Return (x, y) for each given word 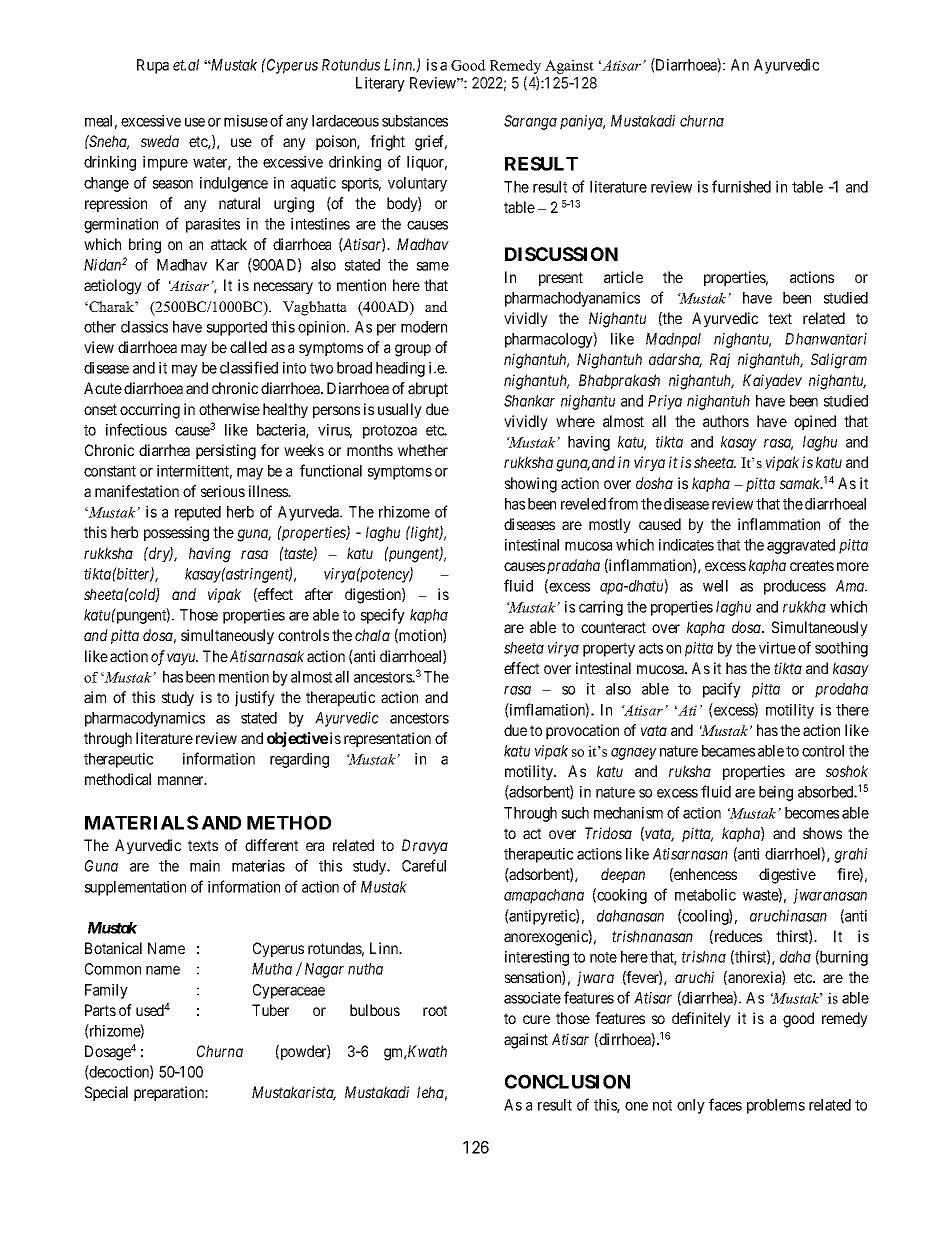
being (776, 793)
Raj (720, 360)
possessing (176, 534)
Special (106, 1093)
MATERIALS (141, 822)
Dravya (425, 846)
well (715, 586)
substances (415, 121)
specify (383, 616)
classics (144, 327)
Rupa (153, 66)
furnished (741, 186)
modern (424, 327)
